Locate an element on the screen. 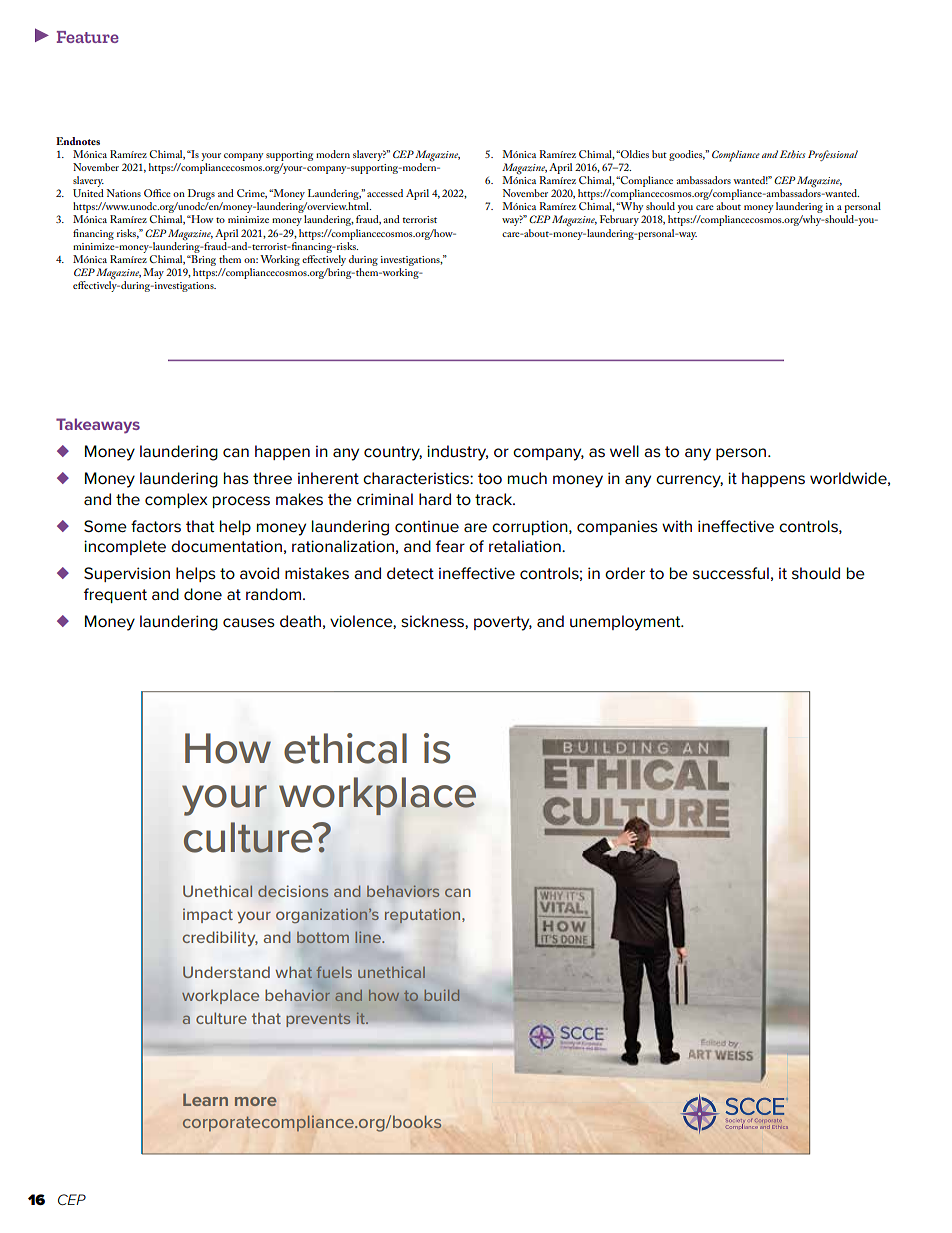  successful is located at coordinates (731, 573).
